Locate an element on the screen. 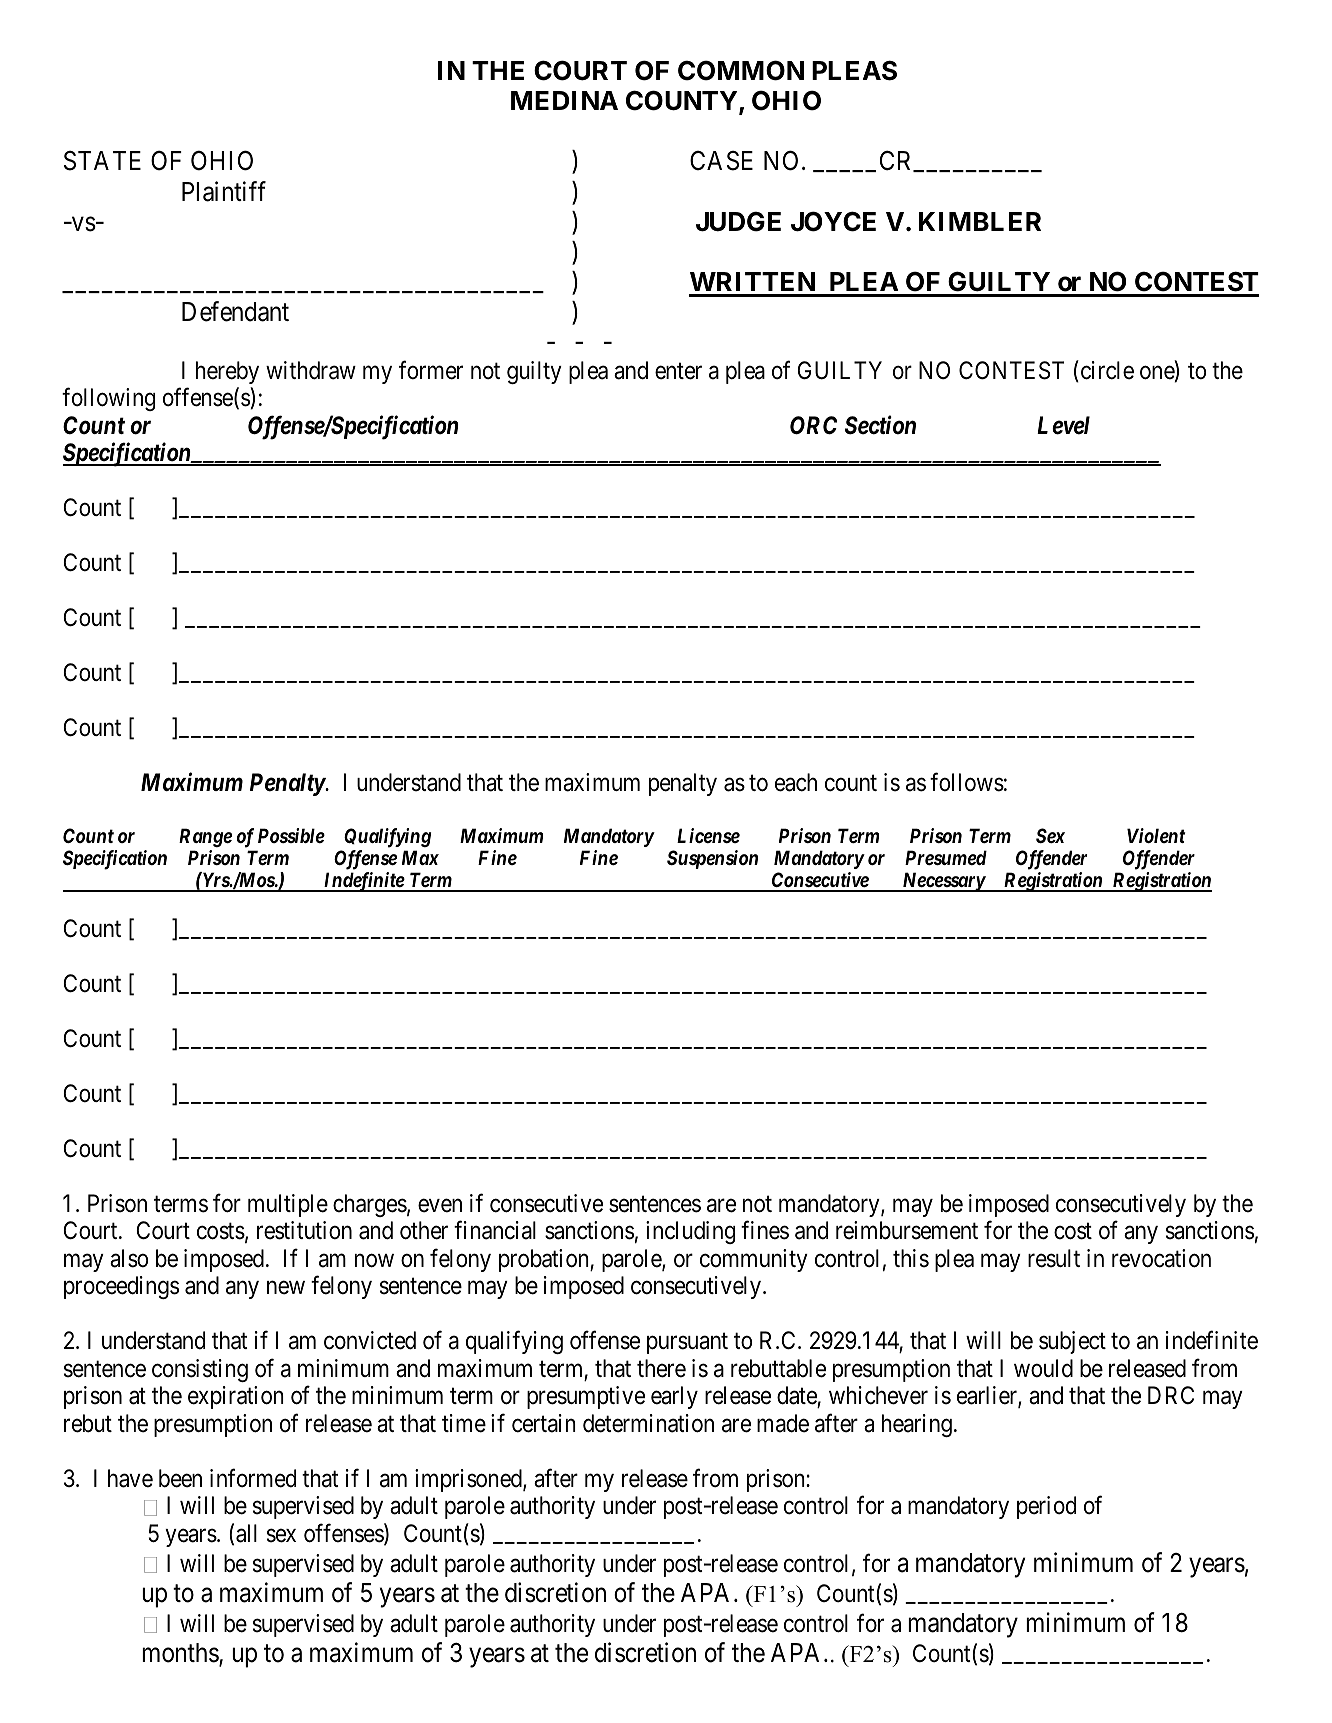 This screenshot has width=1332, height=1723. Level is located at coordinates (1063, 425).
